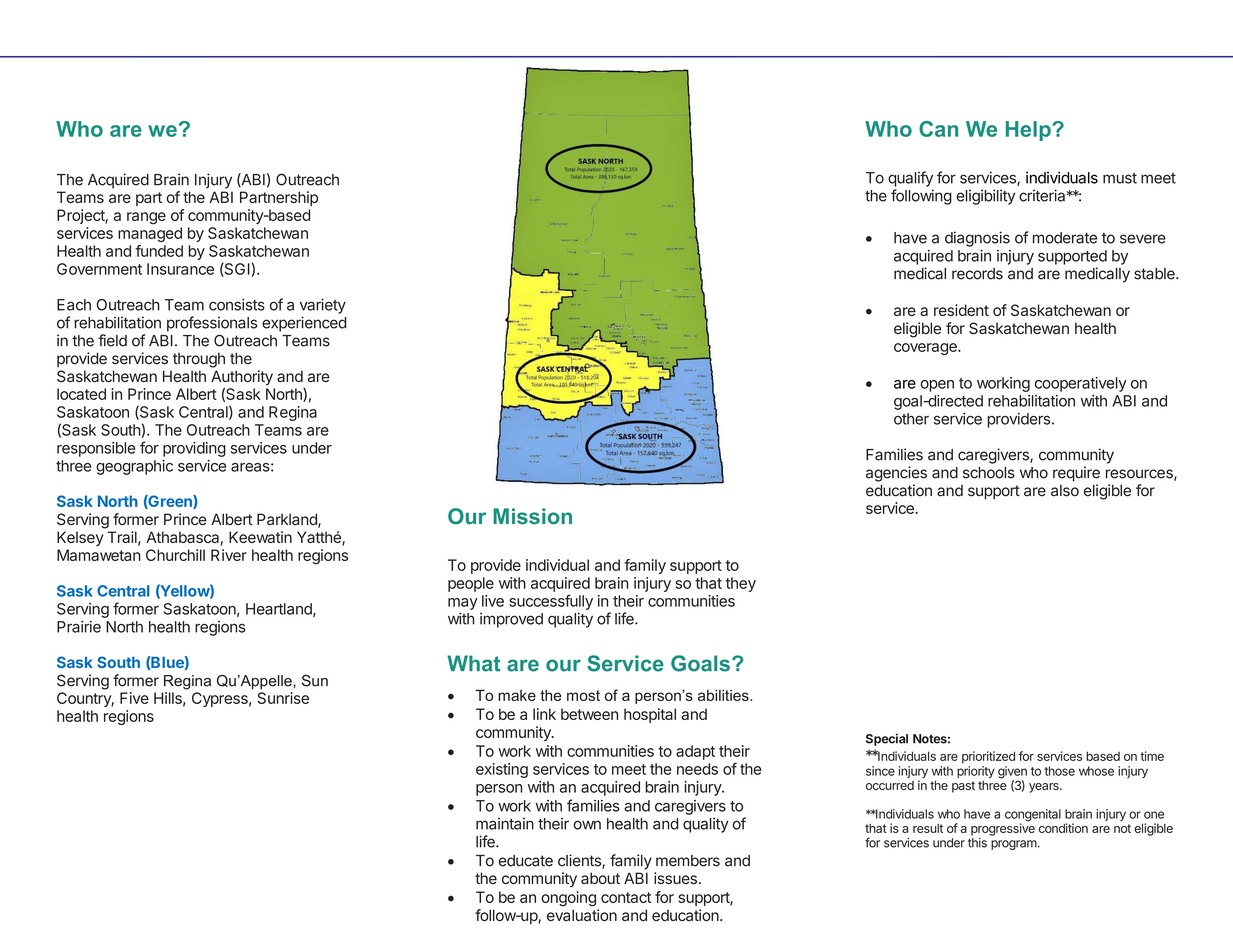  What do you see at coordinates (526, 861) in the document?
I see `educate` at bounding box center [526, 861].
